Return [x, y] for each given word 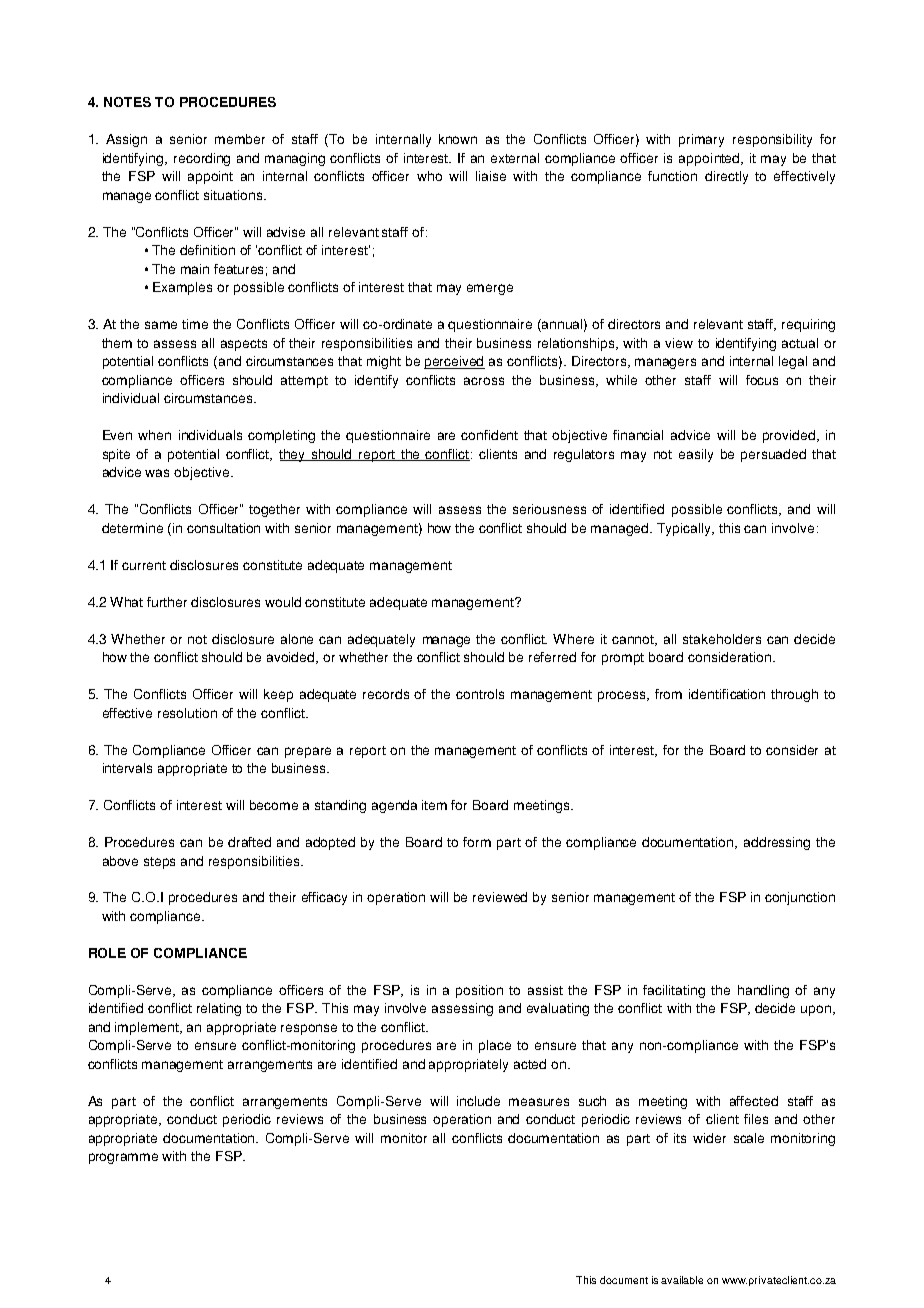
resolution [187, 713]
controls [480, 694]
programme [123, 1158]
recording [202, 159]
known [458, 139]
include [478, 1101]
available [682, 1280]
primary [701, 140]
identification [727, 694]
